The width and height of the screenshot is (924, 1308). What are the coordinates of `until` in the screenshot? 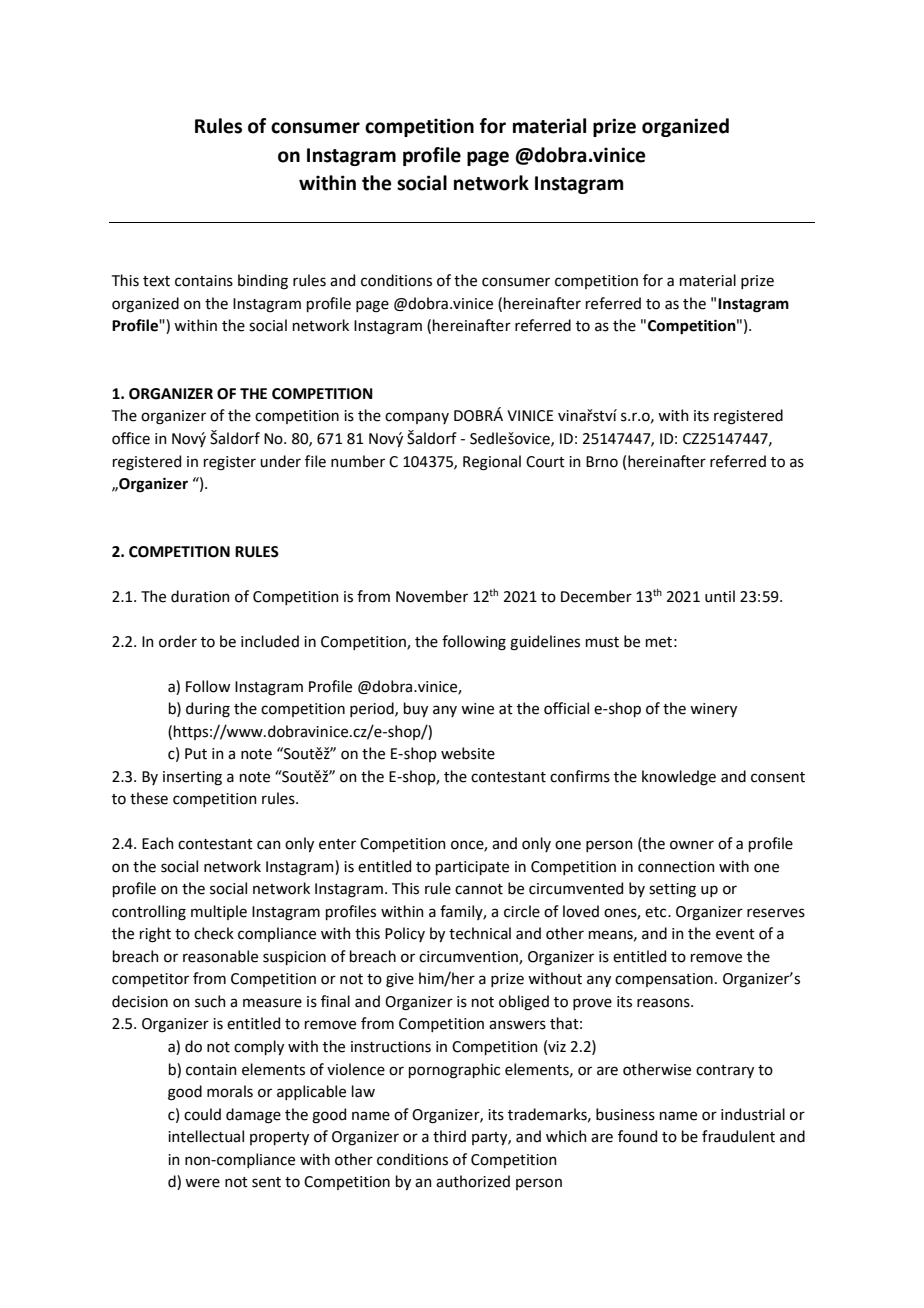 It's located at (720, 596).
